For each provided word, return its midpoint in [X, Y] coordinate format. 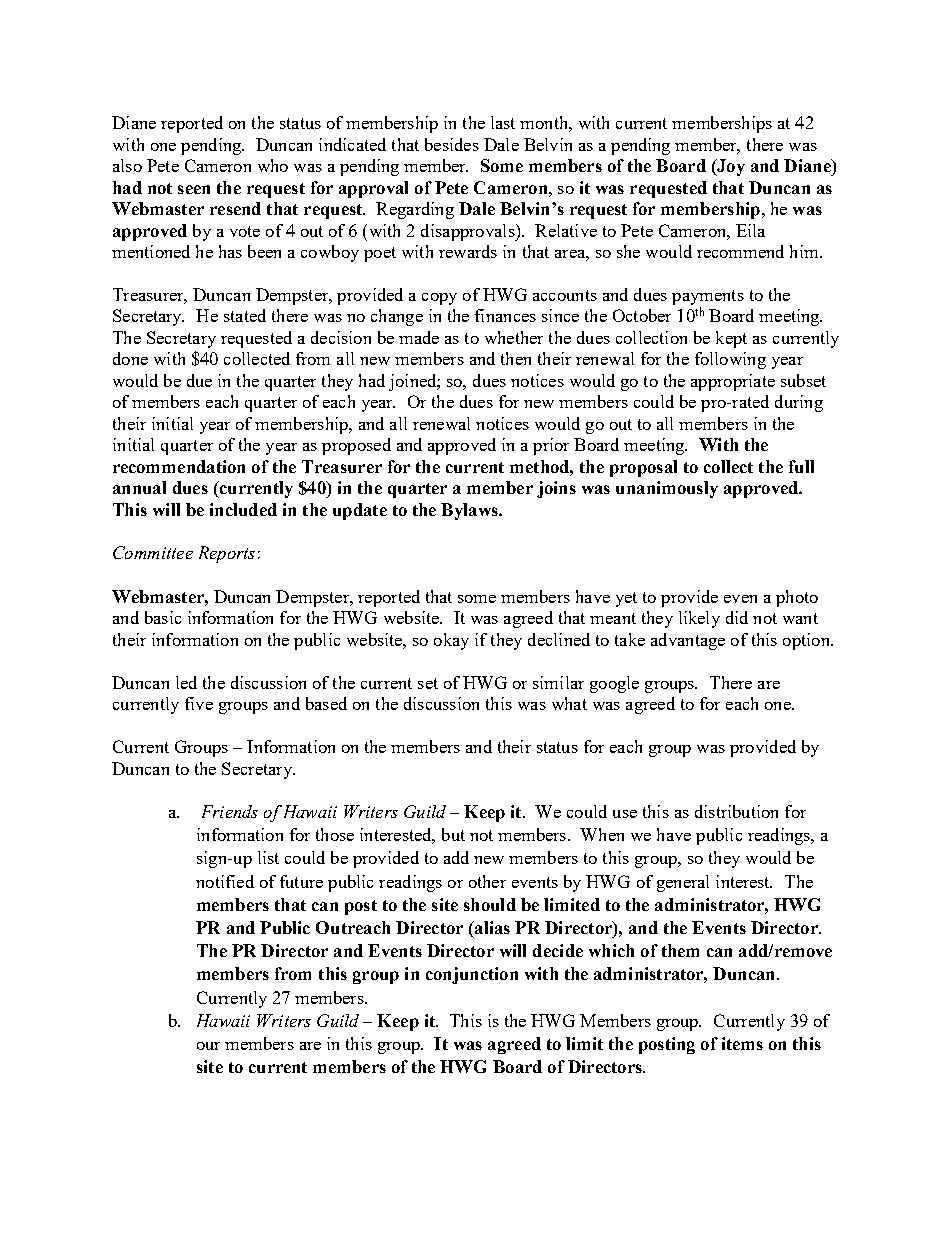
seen [194, 189]
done [130, 358]
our [208, 1046]
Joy [730, 167]
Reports [227, 554]
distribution [736, 811]
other [487, 881]
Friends [230, 811]
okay [451, 641]
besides [452, 144]
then [516, 358]
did [737, 617]
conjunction [472, 975]
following [730, 360]
